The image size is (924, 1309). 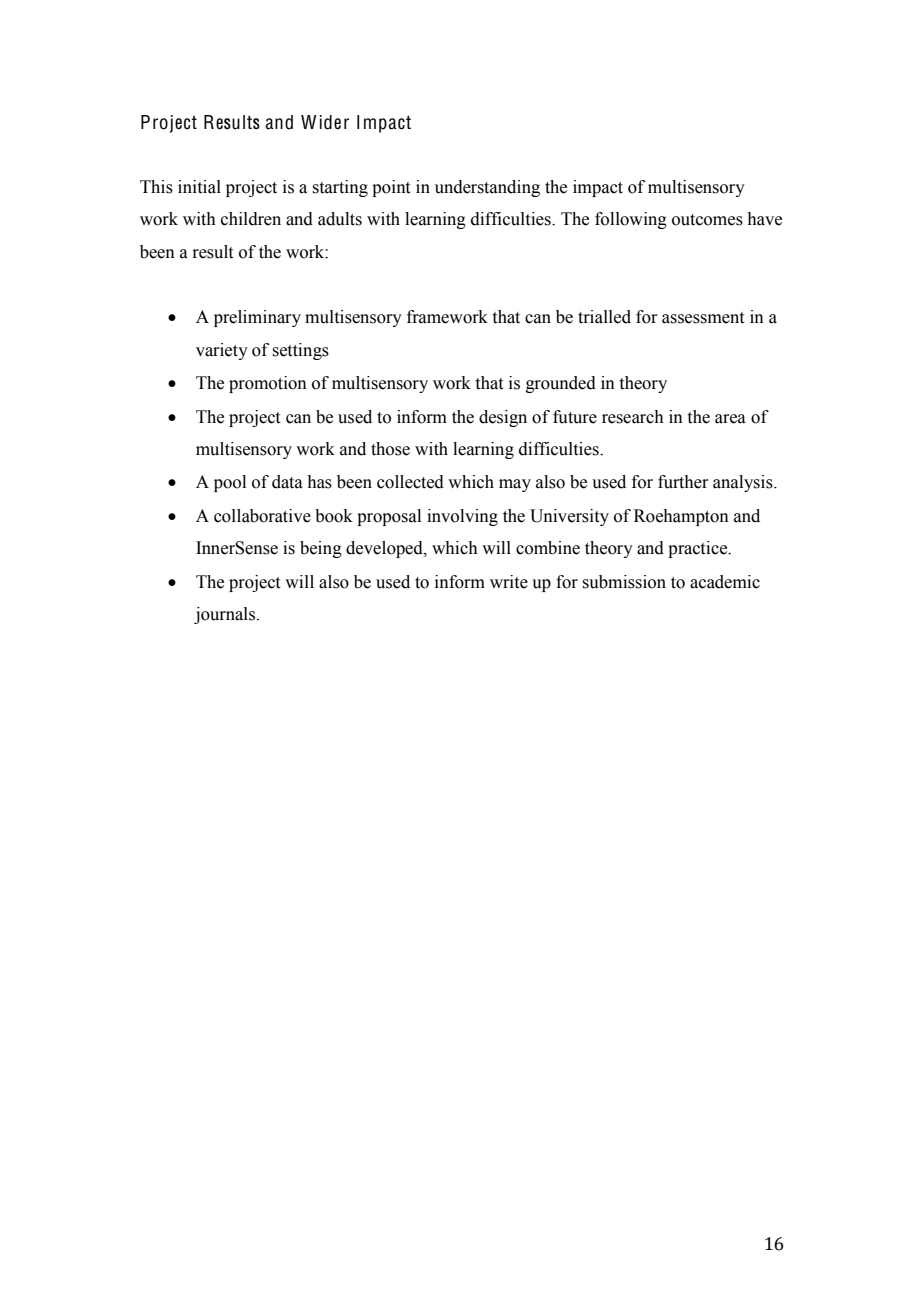 I want to click on journals, so click(x=224, y=615).
